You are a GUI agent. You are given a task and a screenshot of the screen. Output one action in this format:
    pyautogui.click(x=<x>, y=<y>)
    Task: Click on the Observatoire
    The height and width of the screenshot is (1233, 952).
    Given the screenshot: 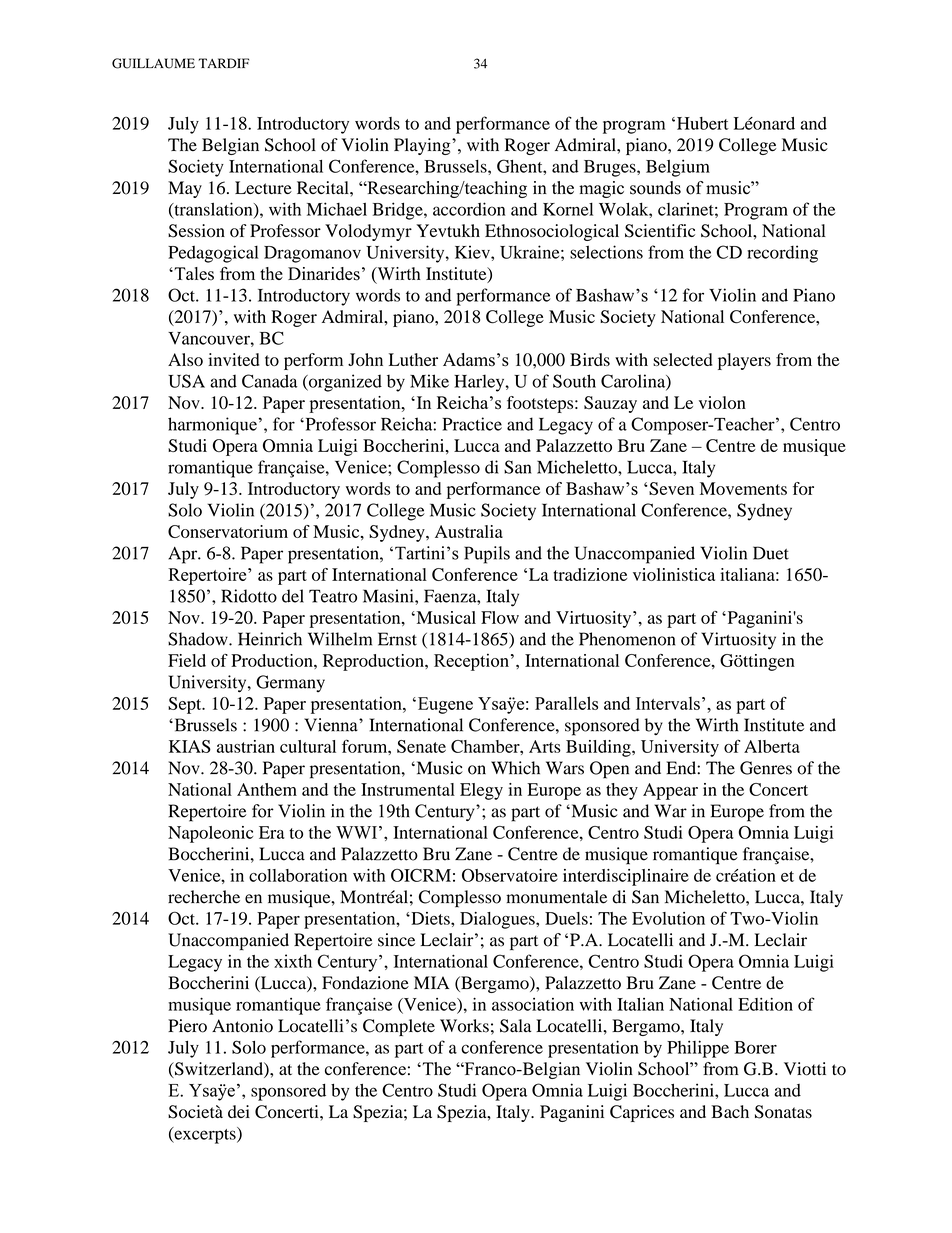 What is the action you would take?
    pyautogui.click(x=510, y=875)
